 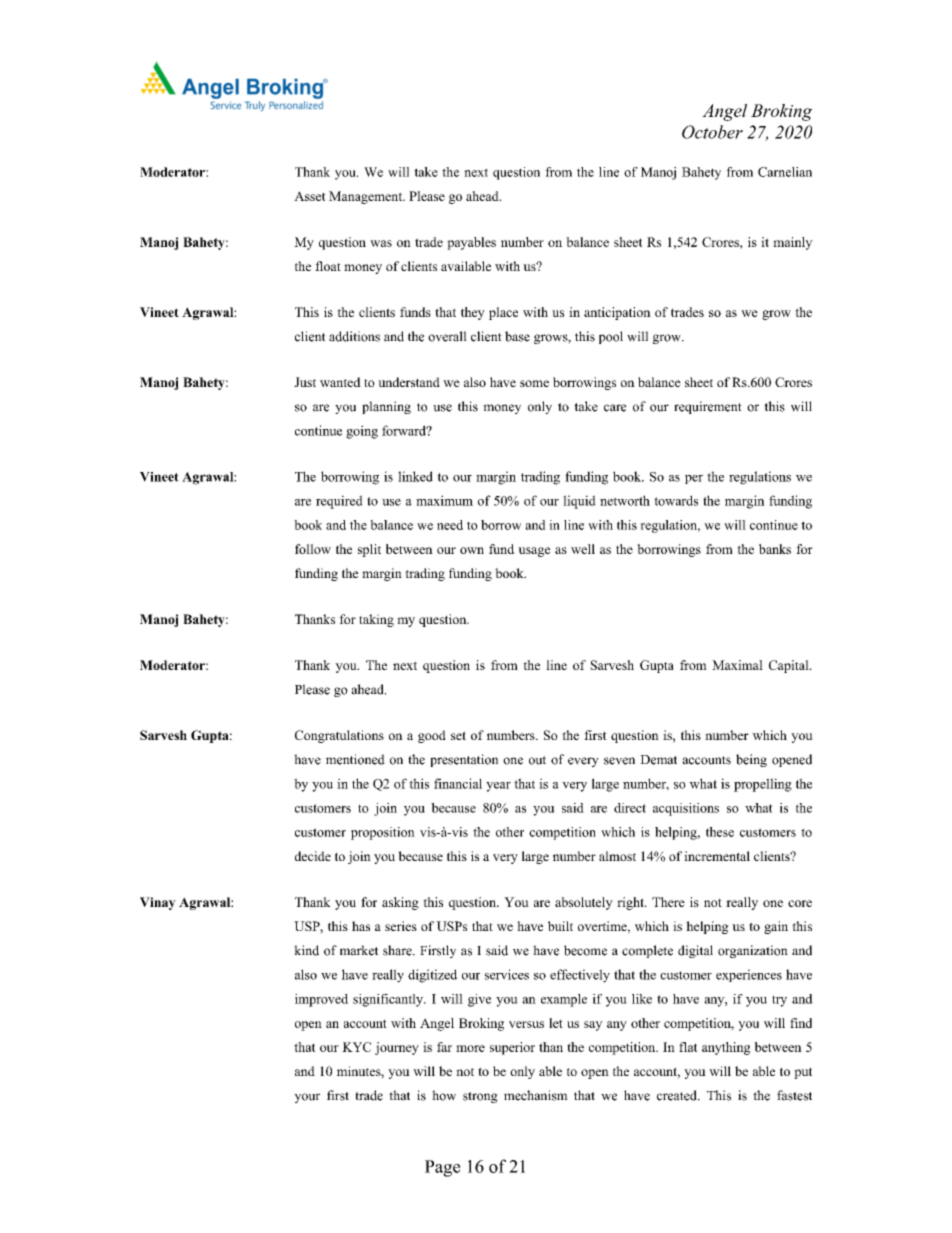 I want to click on Asset, so click(x=310, y=196).
